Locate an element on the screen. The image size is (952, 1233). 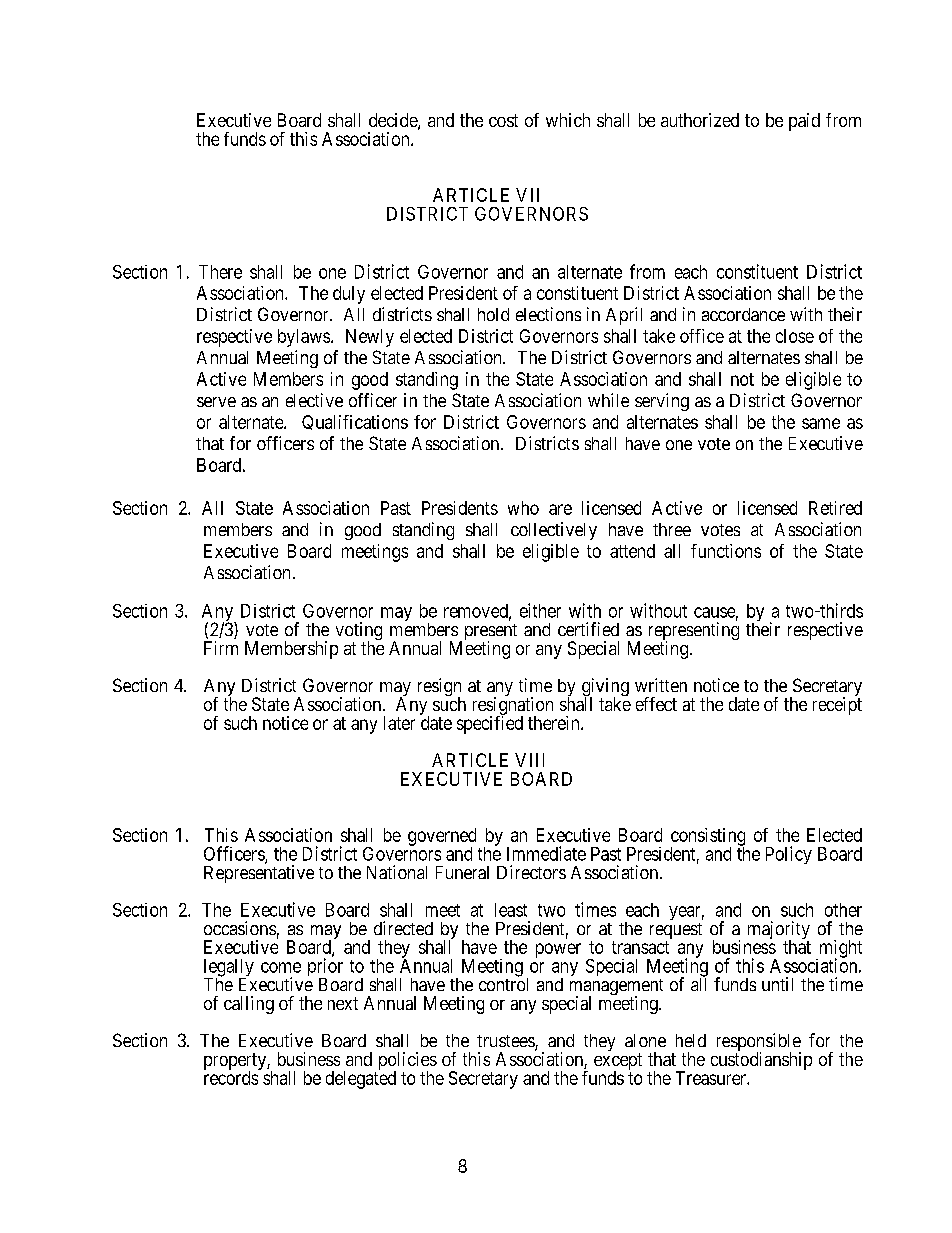
paid is located at coordinates (804, 122).
